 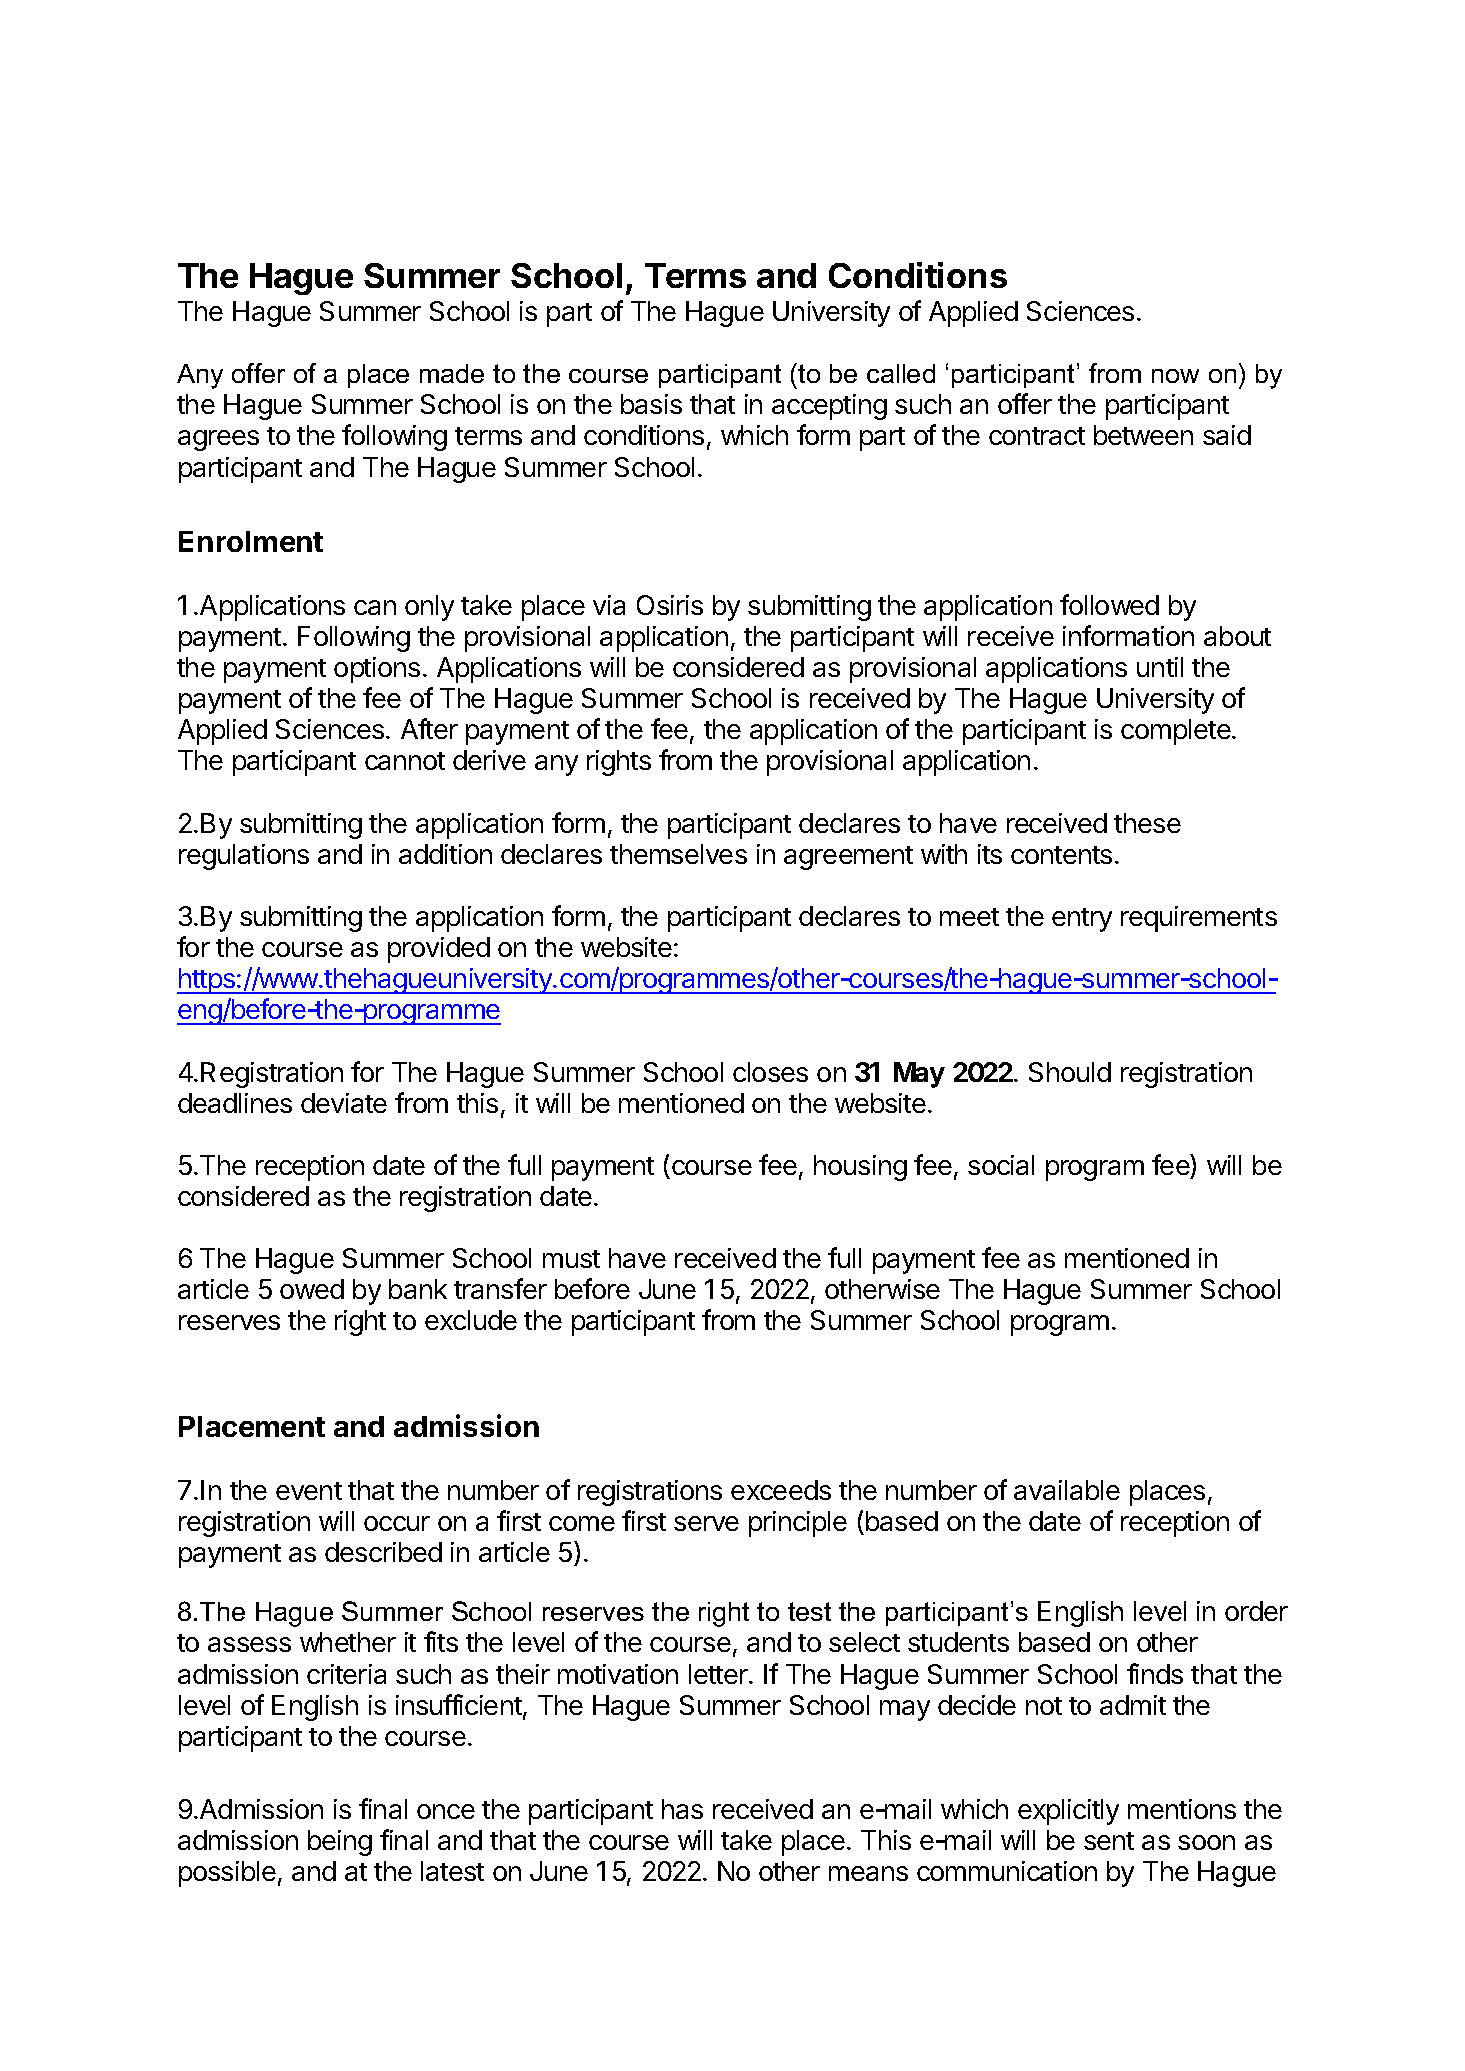 What do you see at coordinates (244, 857) in the screenshot?
I see `regulations` at bounding box center [244, 857].
